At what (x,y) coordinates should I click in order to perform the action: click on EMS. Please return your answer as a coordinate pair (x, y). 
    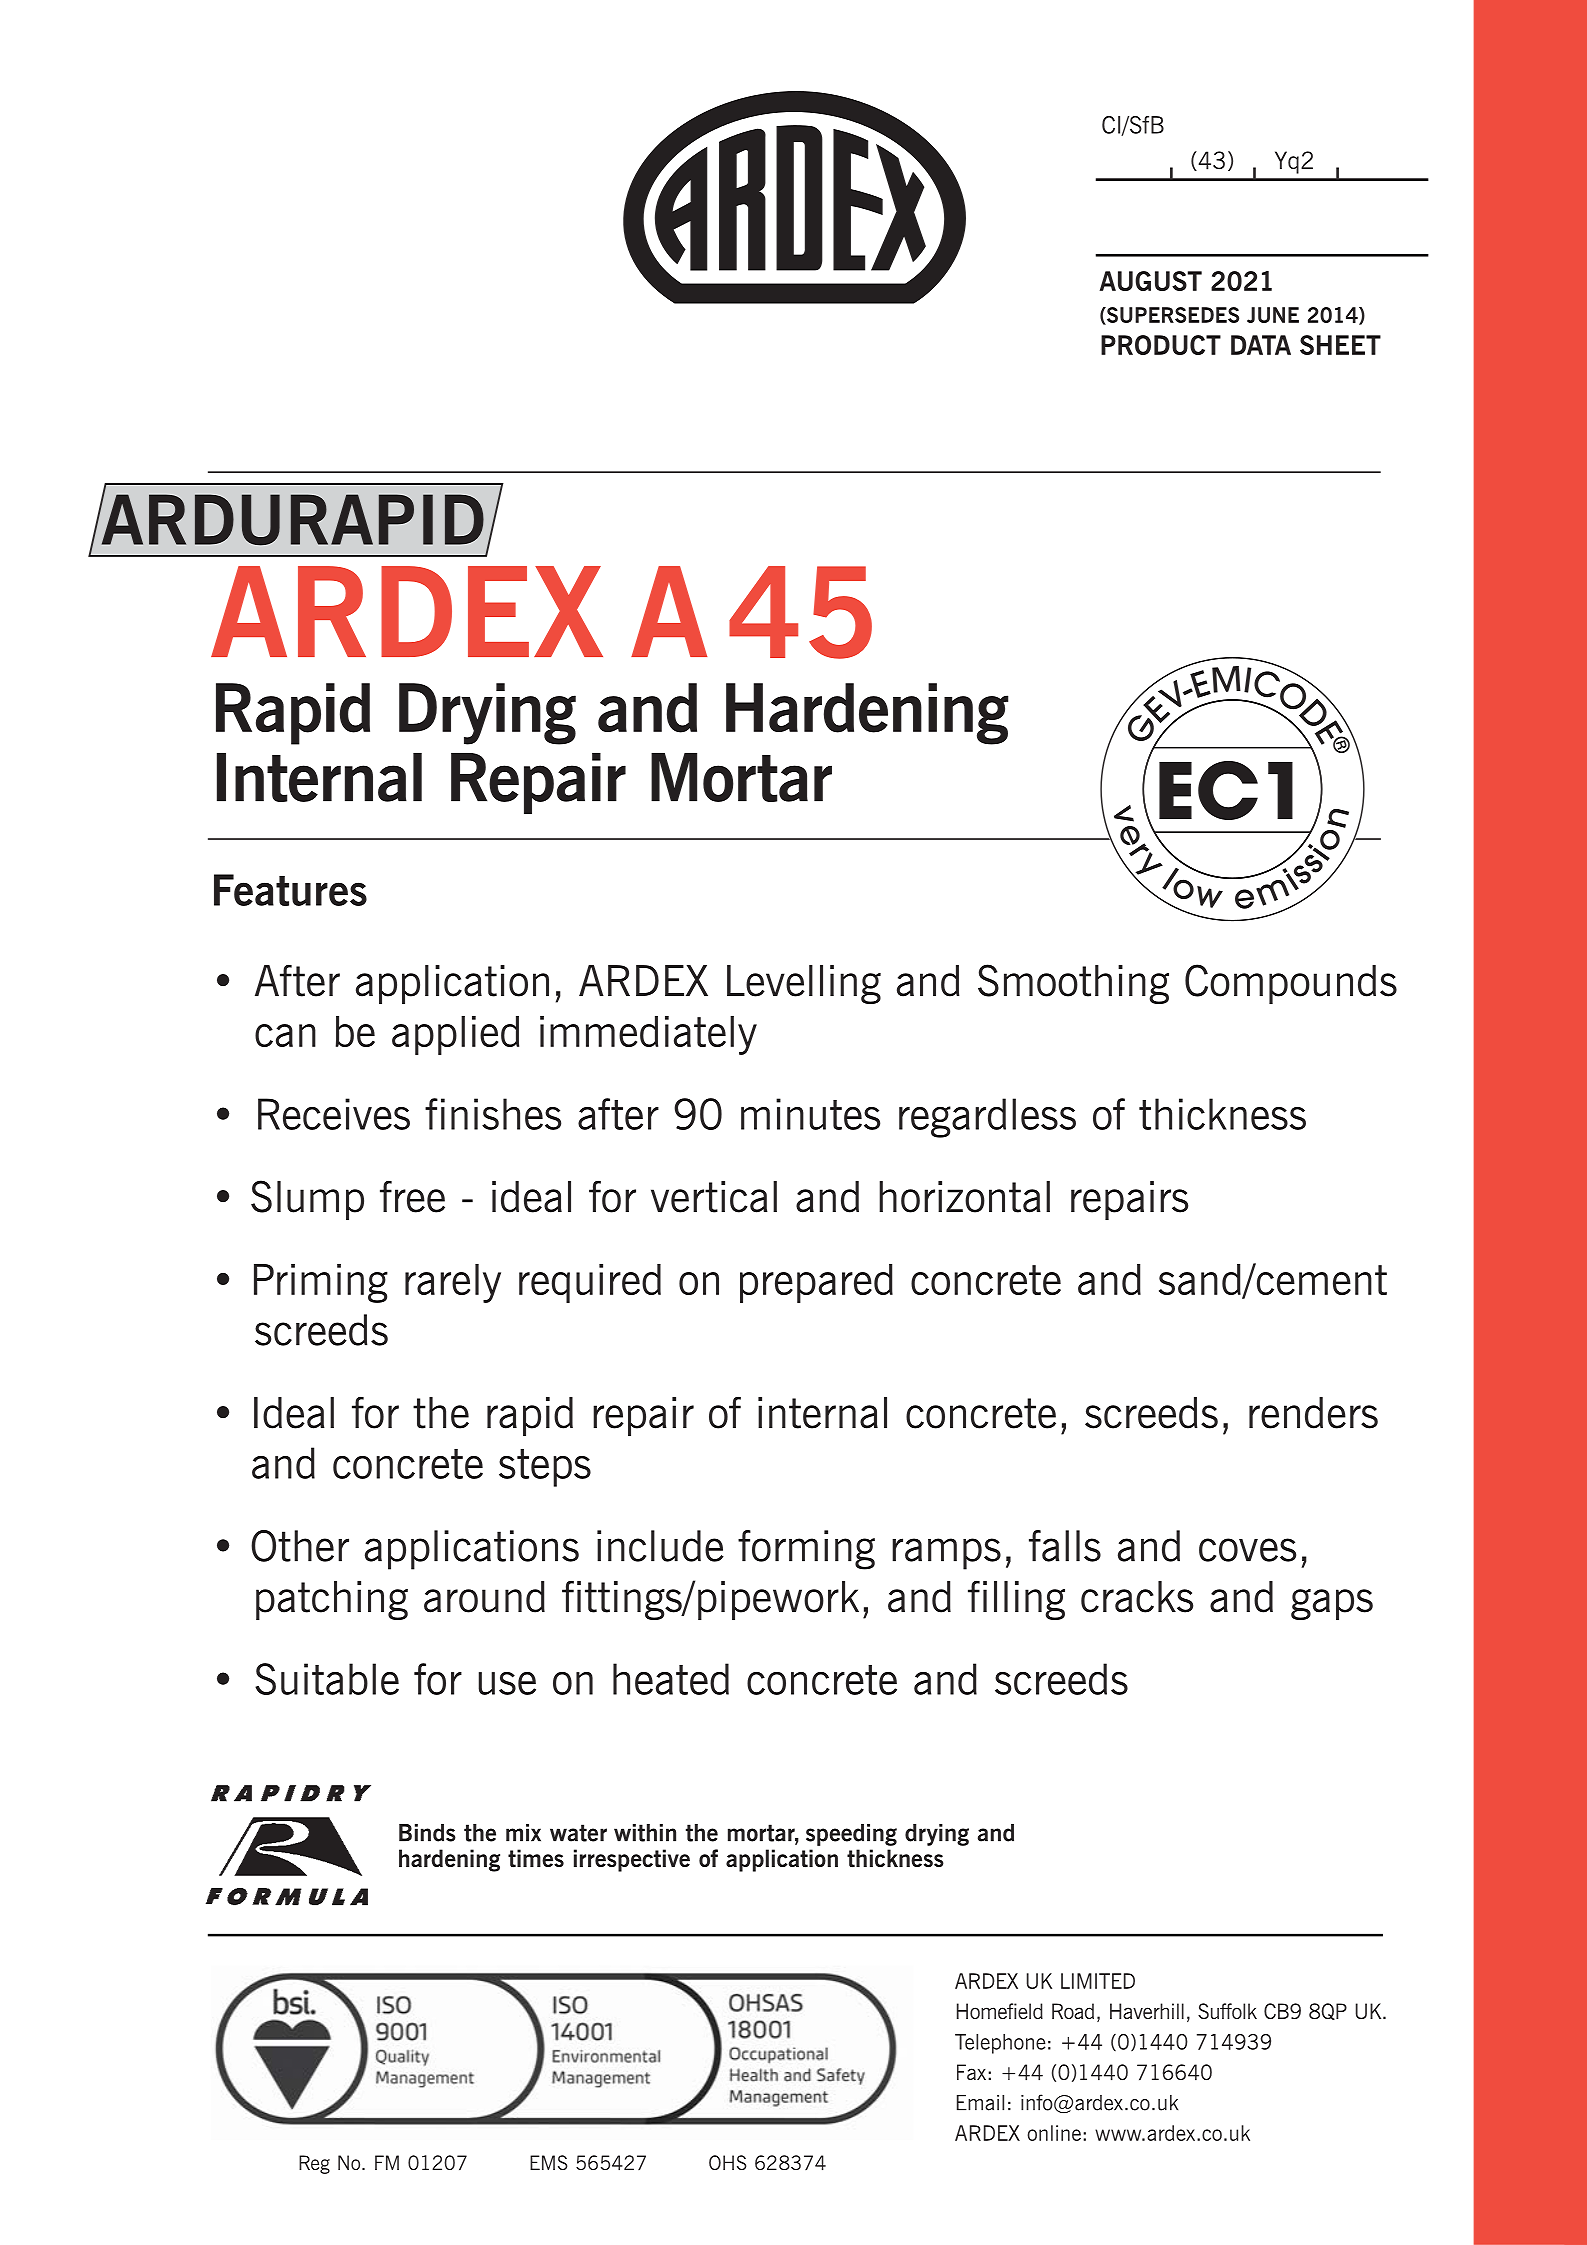
    Looking at the image, I should click on (549, 2162).
